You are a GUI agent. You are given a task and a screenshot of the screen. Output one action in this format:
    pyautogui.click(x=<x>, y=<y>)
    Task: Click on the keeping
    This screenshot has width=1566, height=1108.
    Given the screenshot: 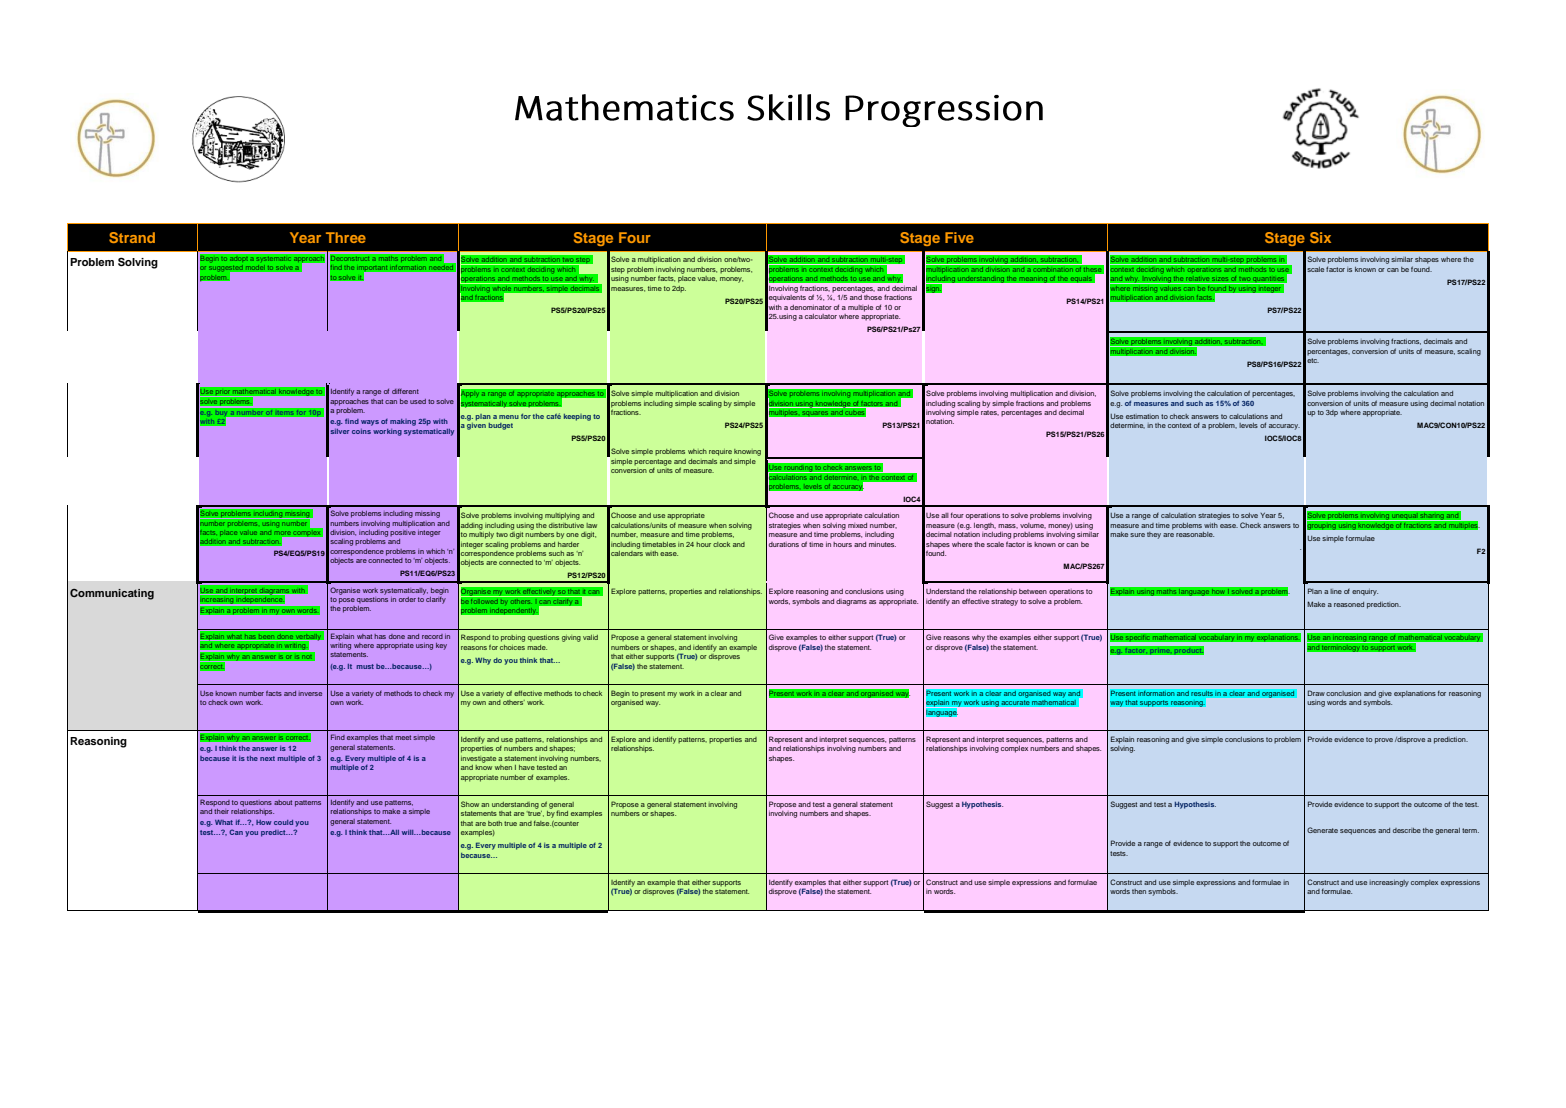 What is the action you would take?
    pyautogui.click(x=577, y=417)
